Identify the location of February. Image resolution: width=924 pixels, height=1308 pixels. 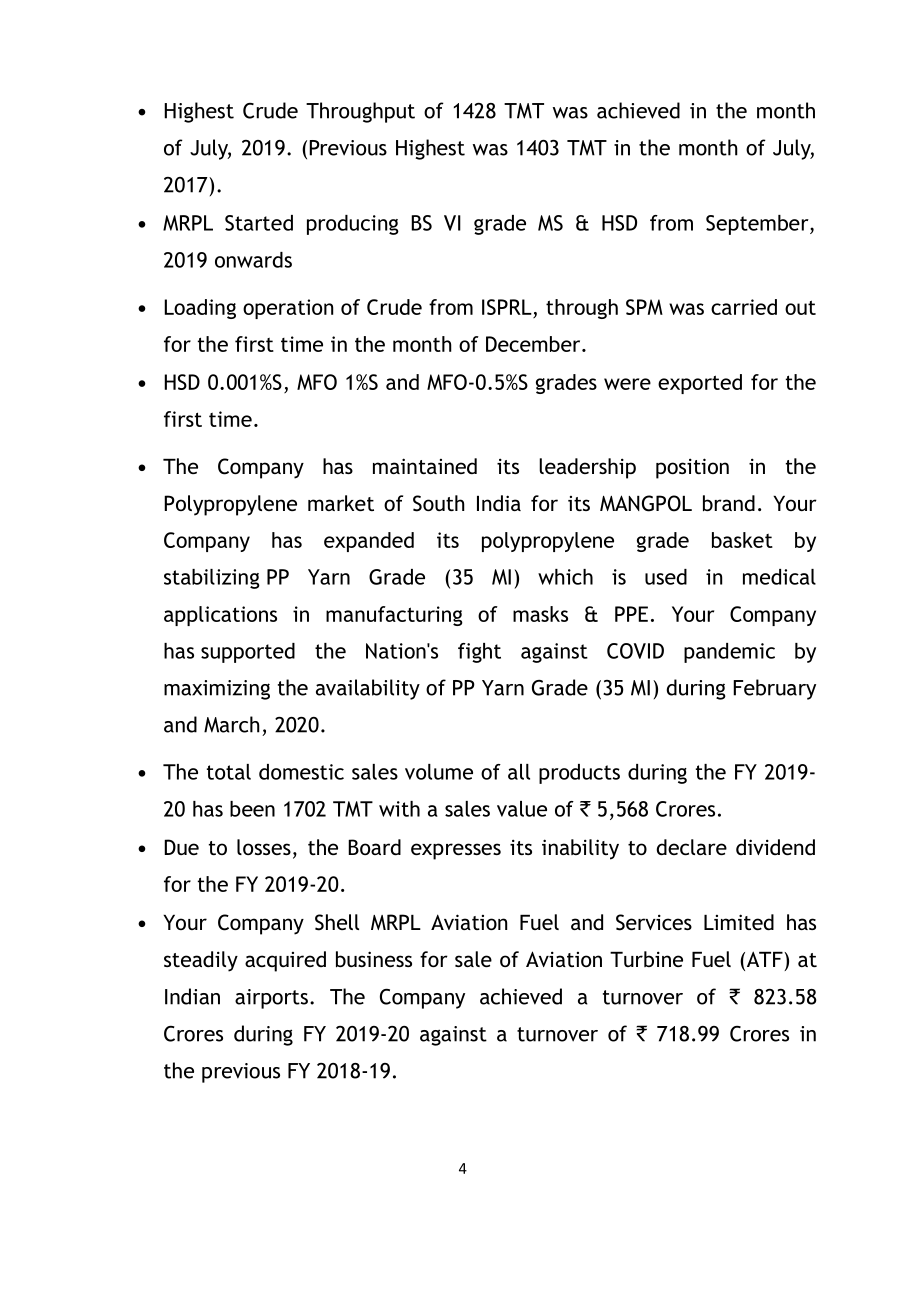
(774, 689).
